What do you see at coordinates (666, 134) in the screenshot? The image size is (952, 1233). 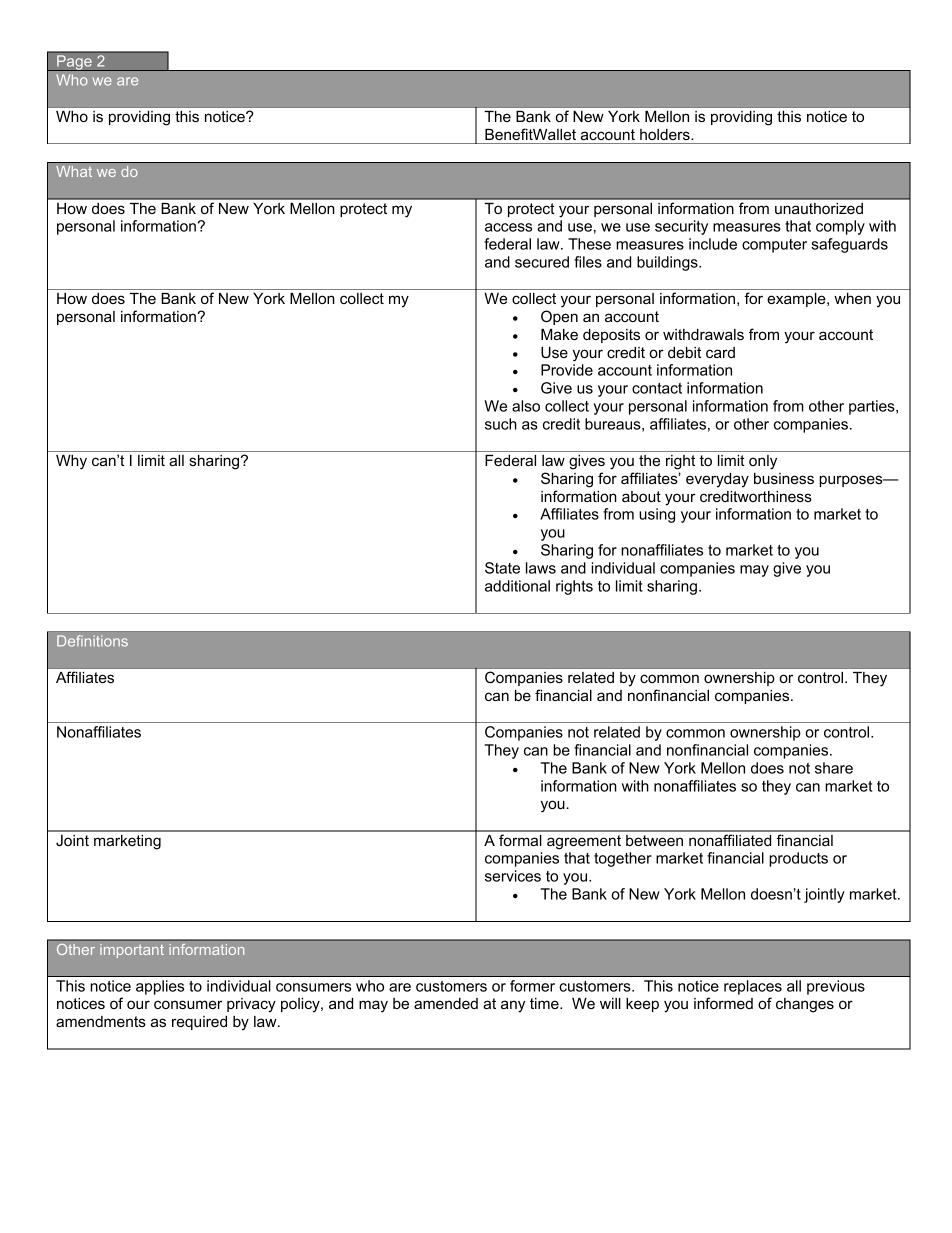 I see `holders` at bounding box center [666, 134].
